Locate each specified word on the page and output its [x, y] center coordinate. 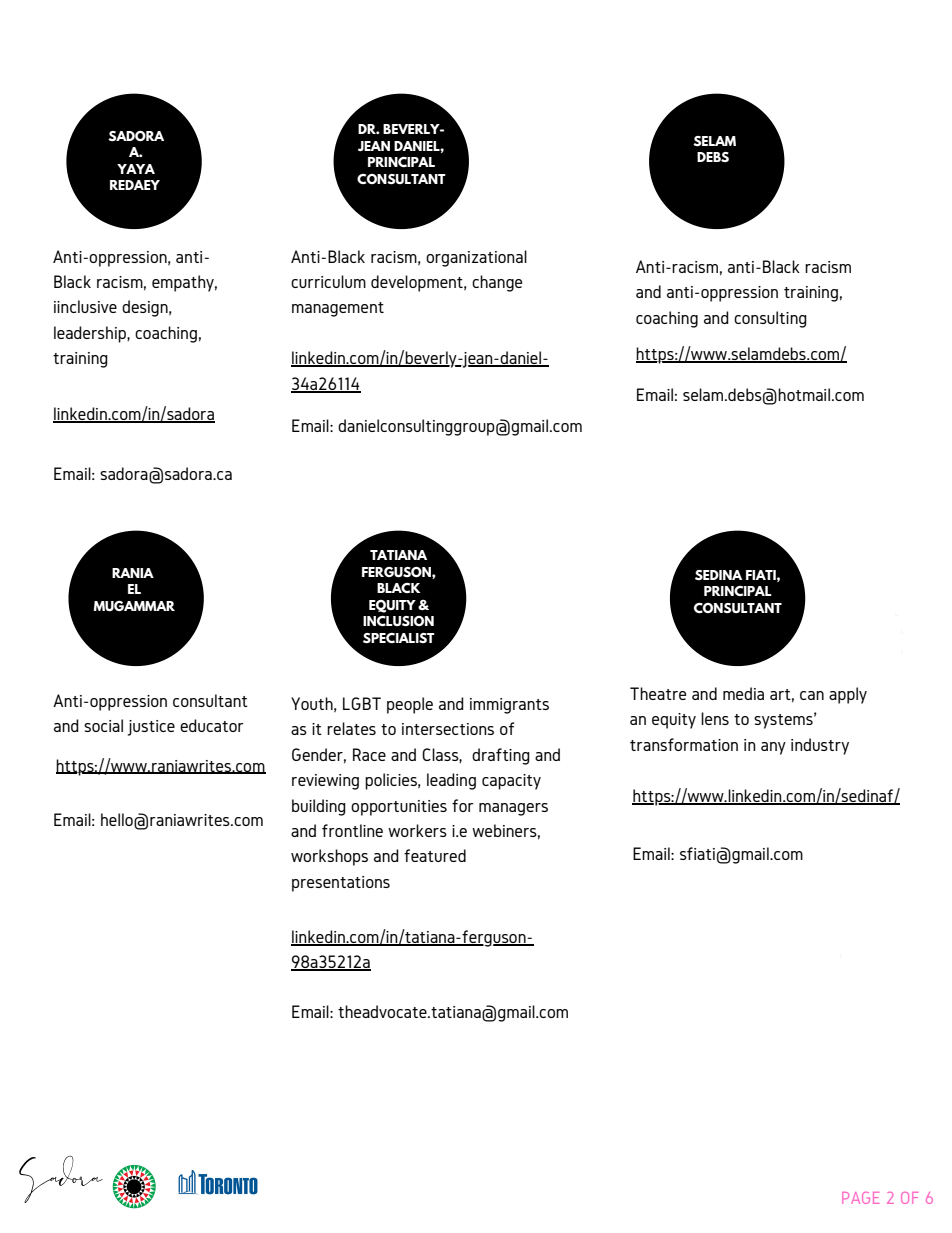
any [773, 748]
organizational [476, 258]
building [319, 807]
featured [435, 855]
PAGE [860, 1198]
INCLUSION [398, 621]
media [743, 693]
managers [513, 809]
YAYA [136, 169]
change [497, 283]
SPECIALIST [399, 638]
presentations [341, 884]
